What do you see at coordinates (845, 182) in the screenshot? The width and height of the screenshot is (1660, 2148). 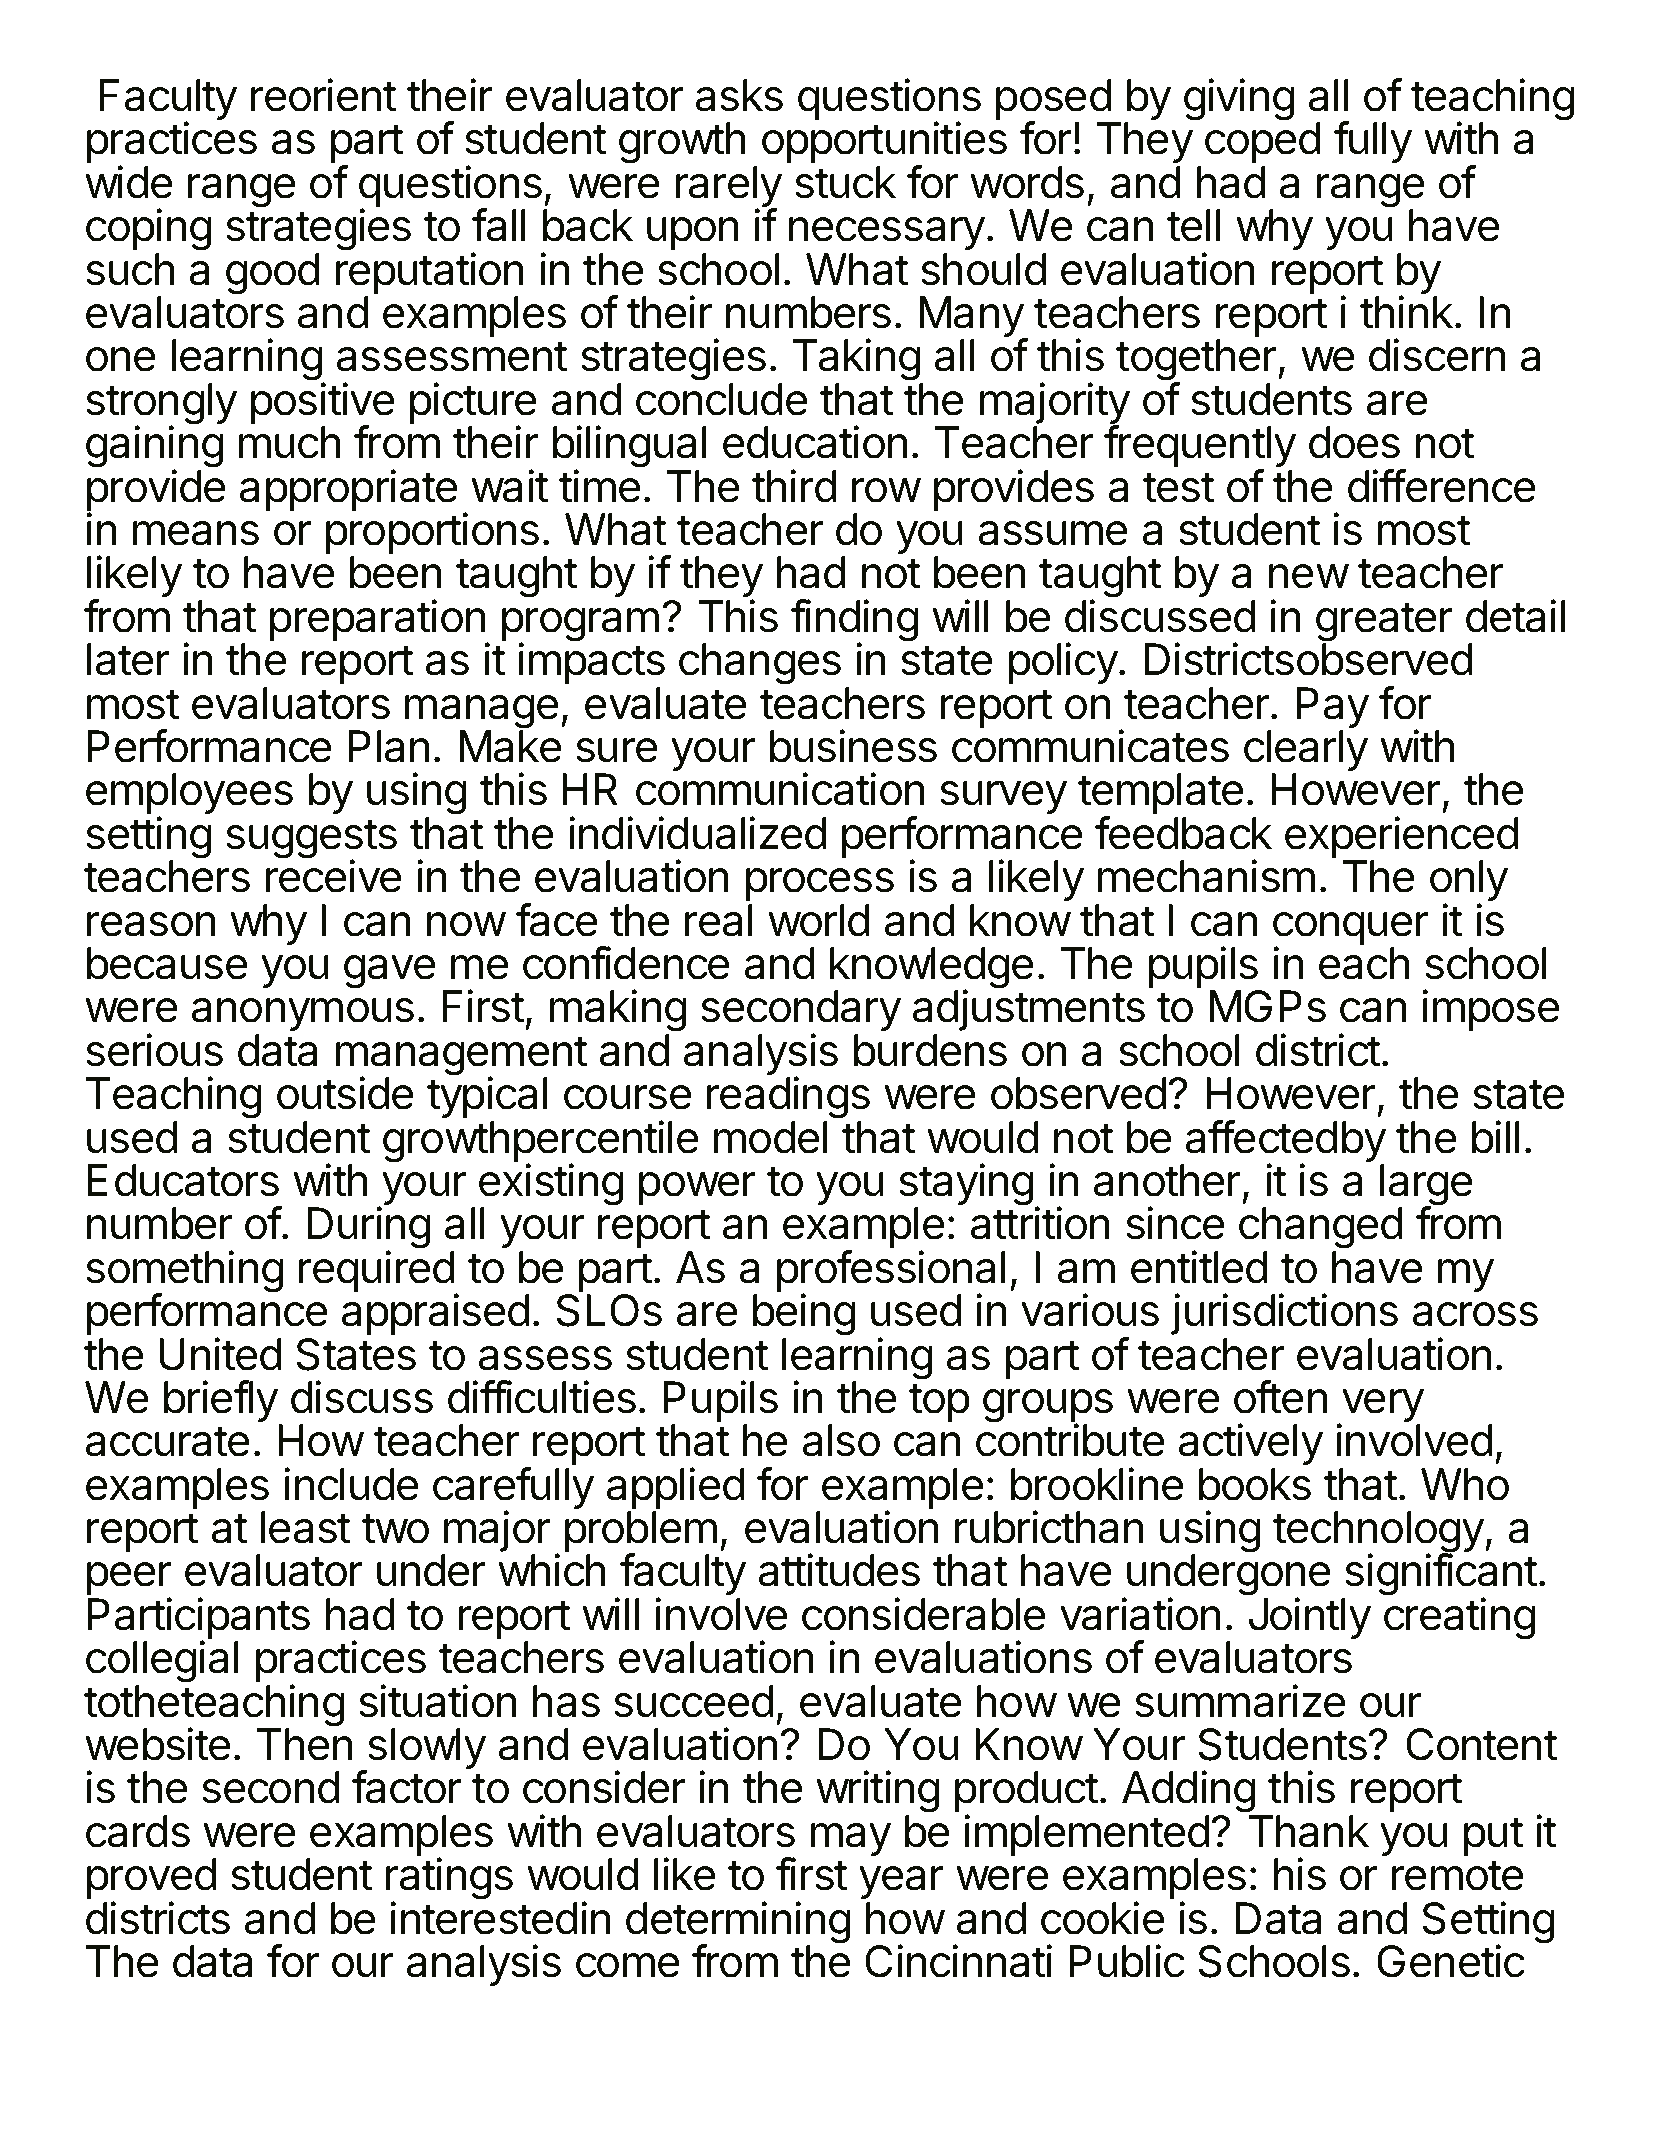 I see `stuck` at bounding box center [845, 182].
